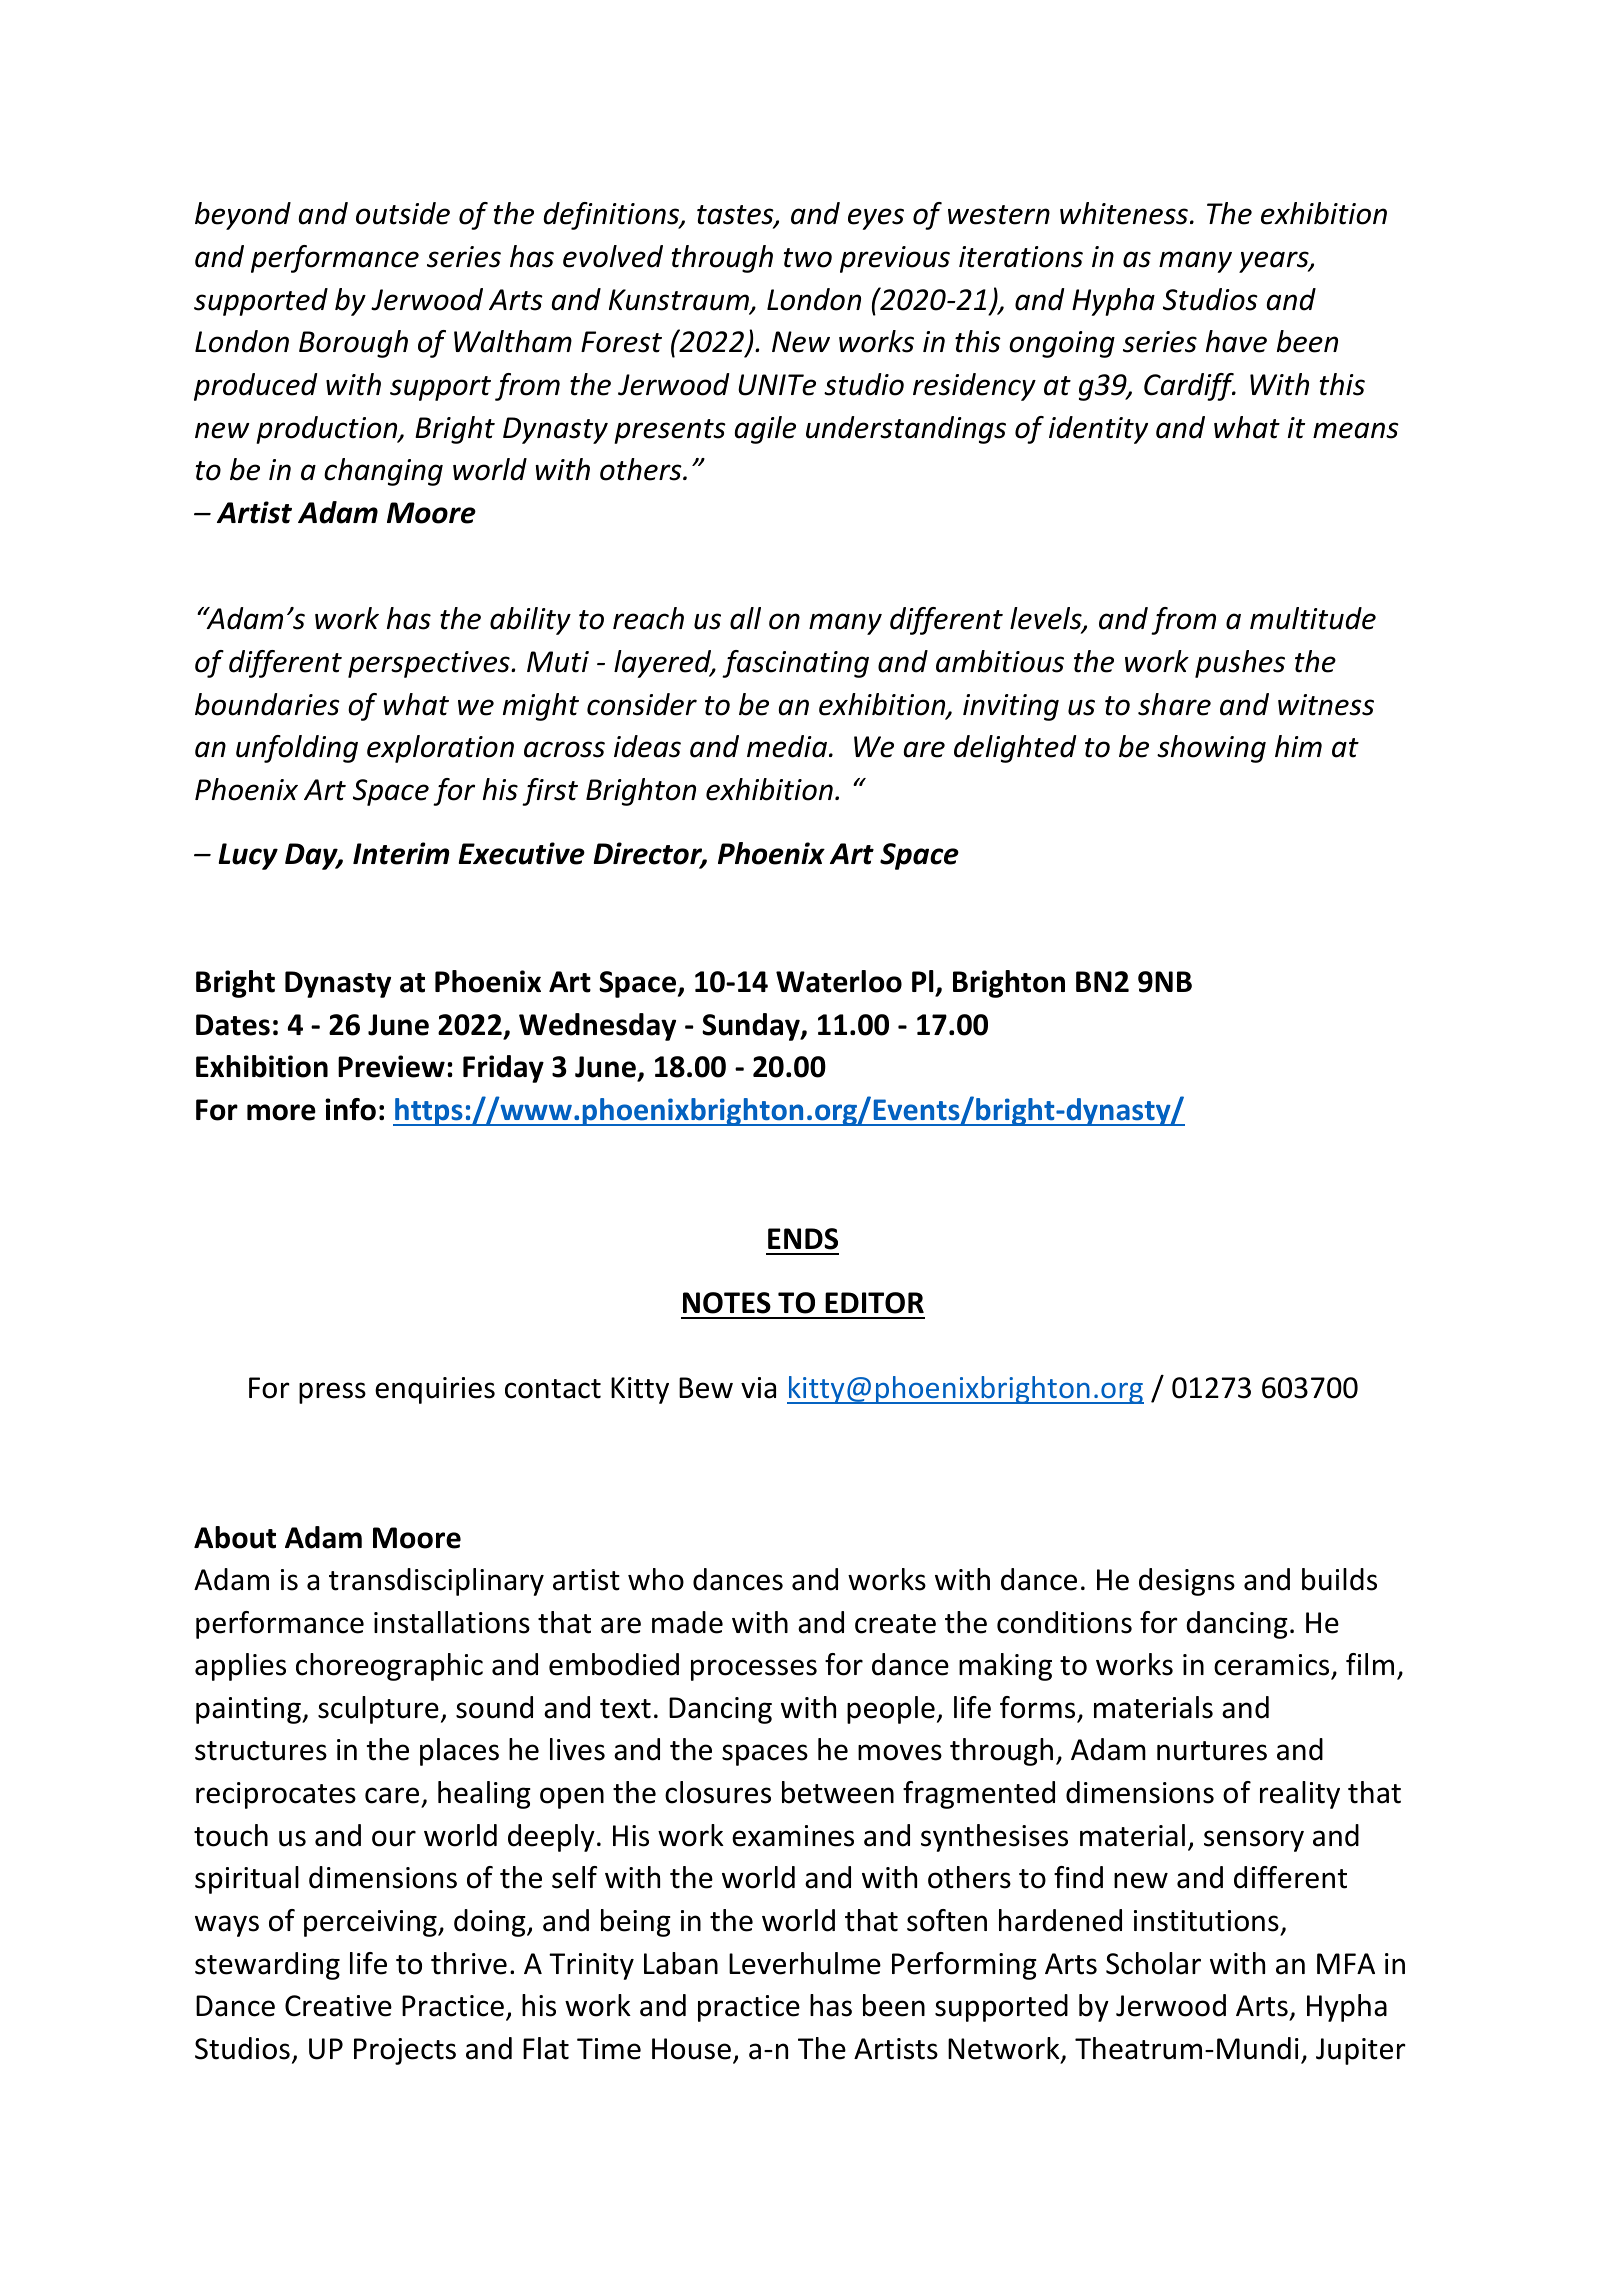 The image size is (1605, 2270). I want to click on previous, so click(895, 259).
